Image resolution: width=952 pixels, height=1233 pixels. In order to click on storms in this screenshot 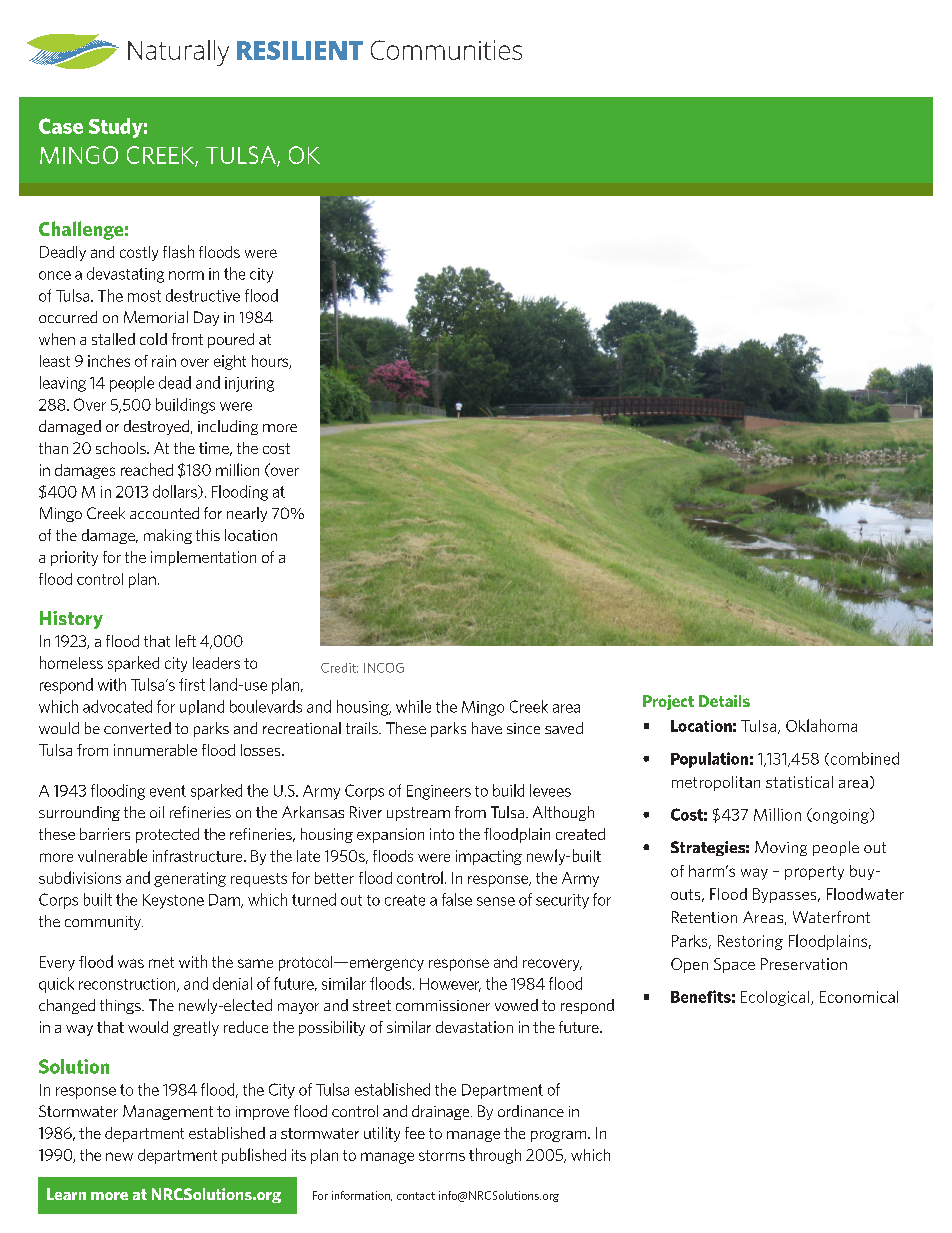, I will do `click(442, 1155)`.
